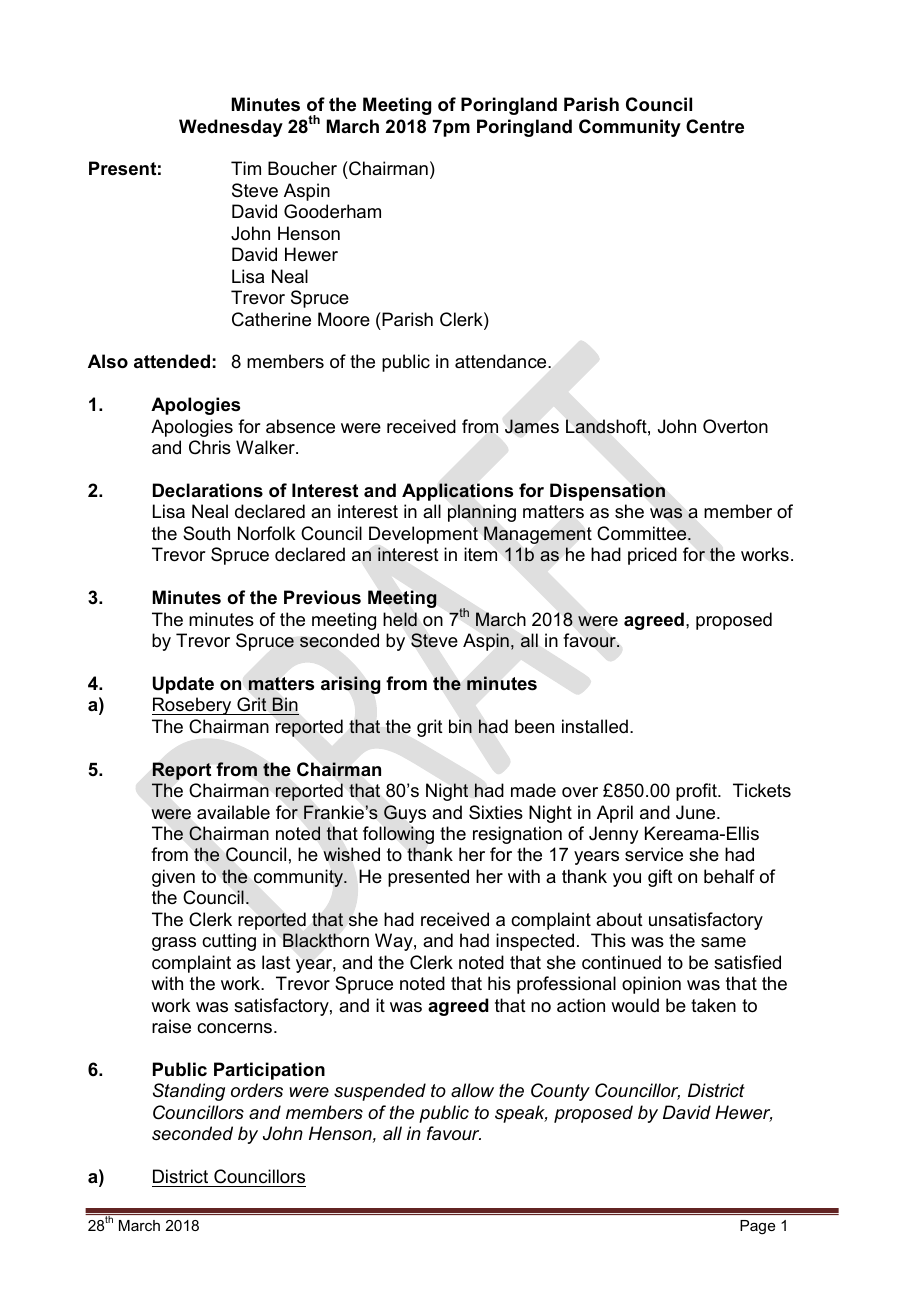  Describe the element at coordinates (302, 168) in the page. I see `Boucher` at that location.
